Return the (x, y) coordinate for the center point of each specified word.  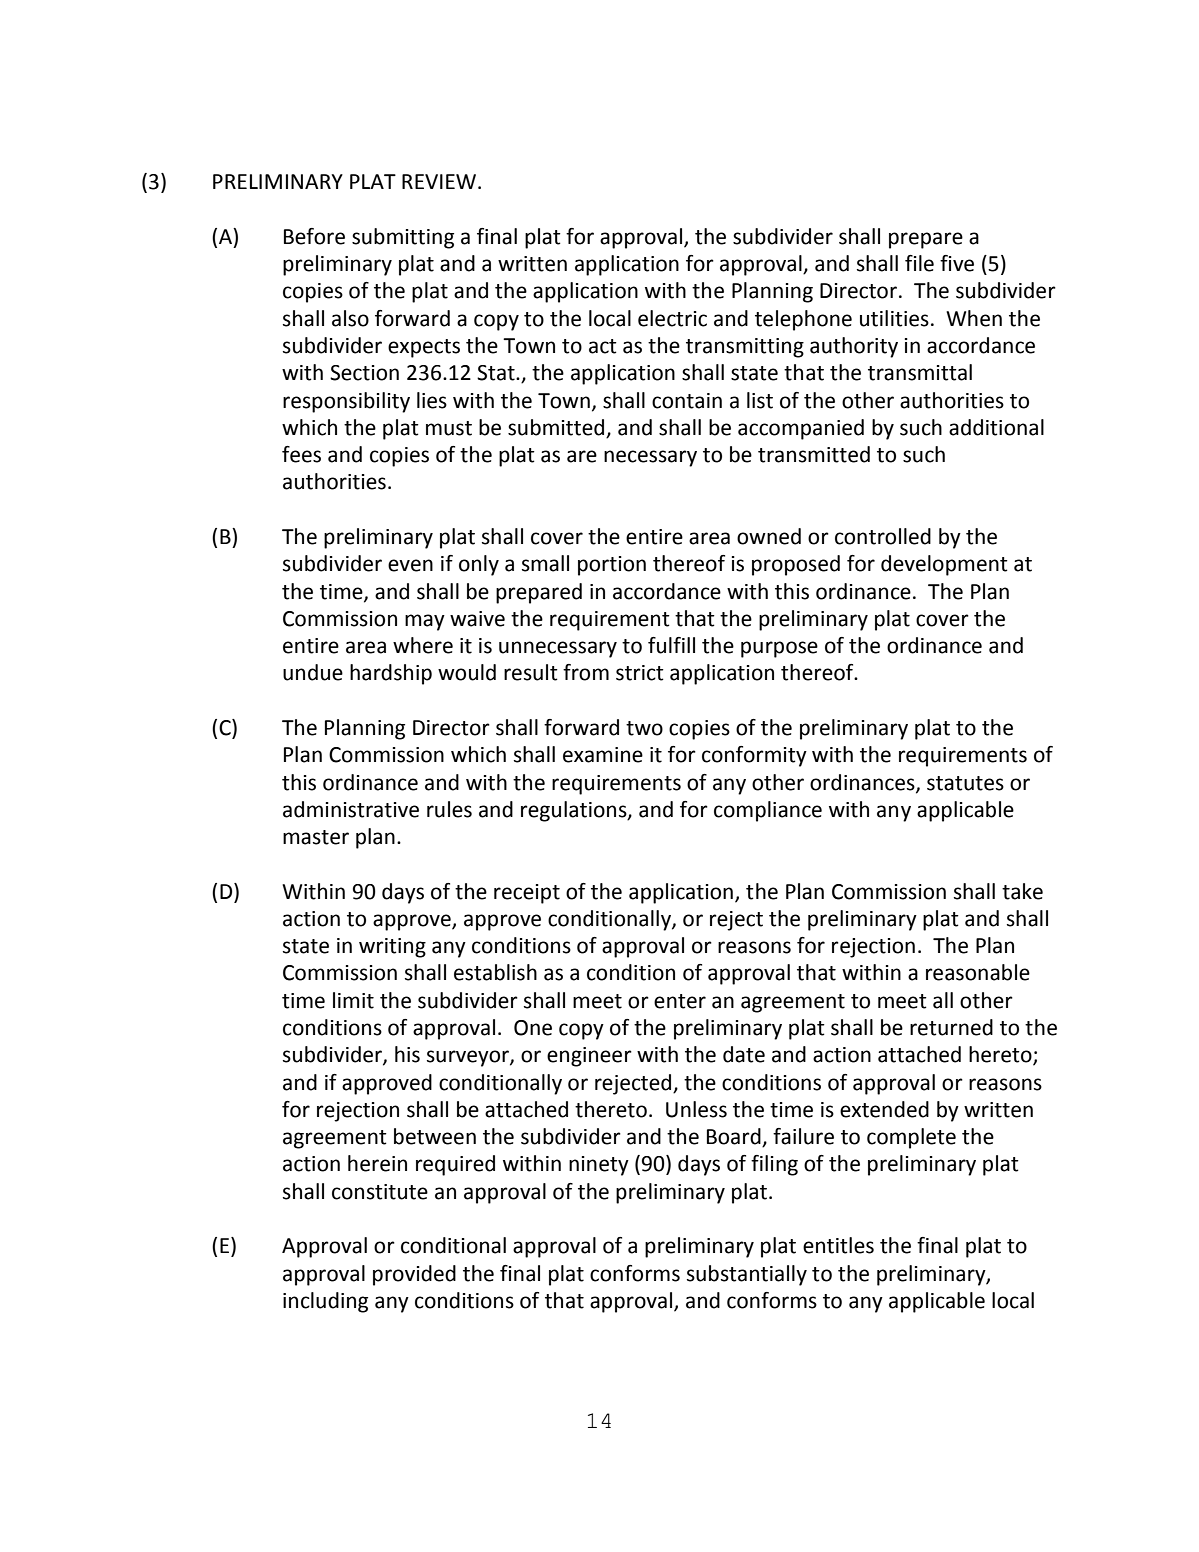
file (919, 263)
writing (392, 948)
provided (414, 1275)
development (944, 565)
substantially (747, 1275)
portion (612, 566)
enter (680, 1001)
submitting (403, 238)
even (410, 565)
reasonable (978, 972)
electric (672, 318)
